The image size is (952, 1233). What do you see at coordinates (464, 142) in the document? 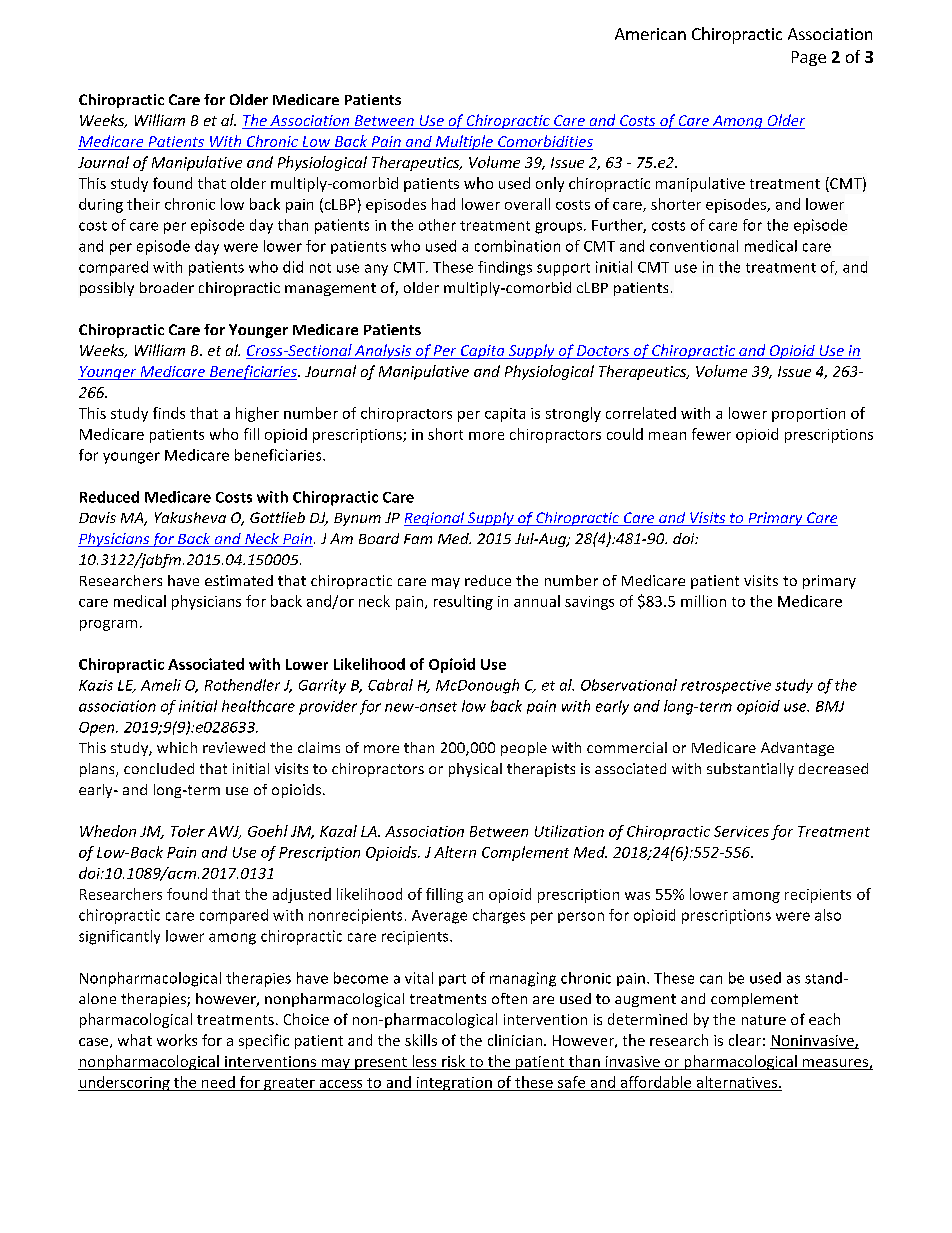
I see `Multiple` at bounding box center [464, 142].
